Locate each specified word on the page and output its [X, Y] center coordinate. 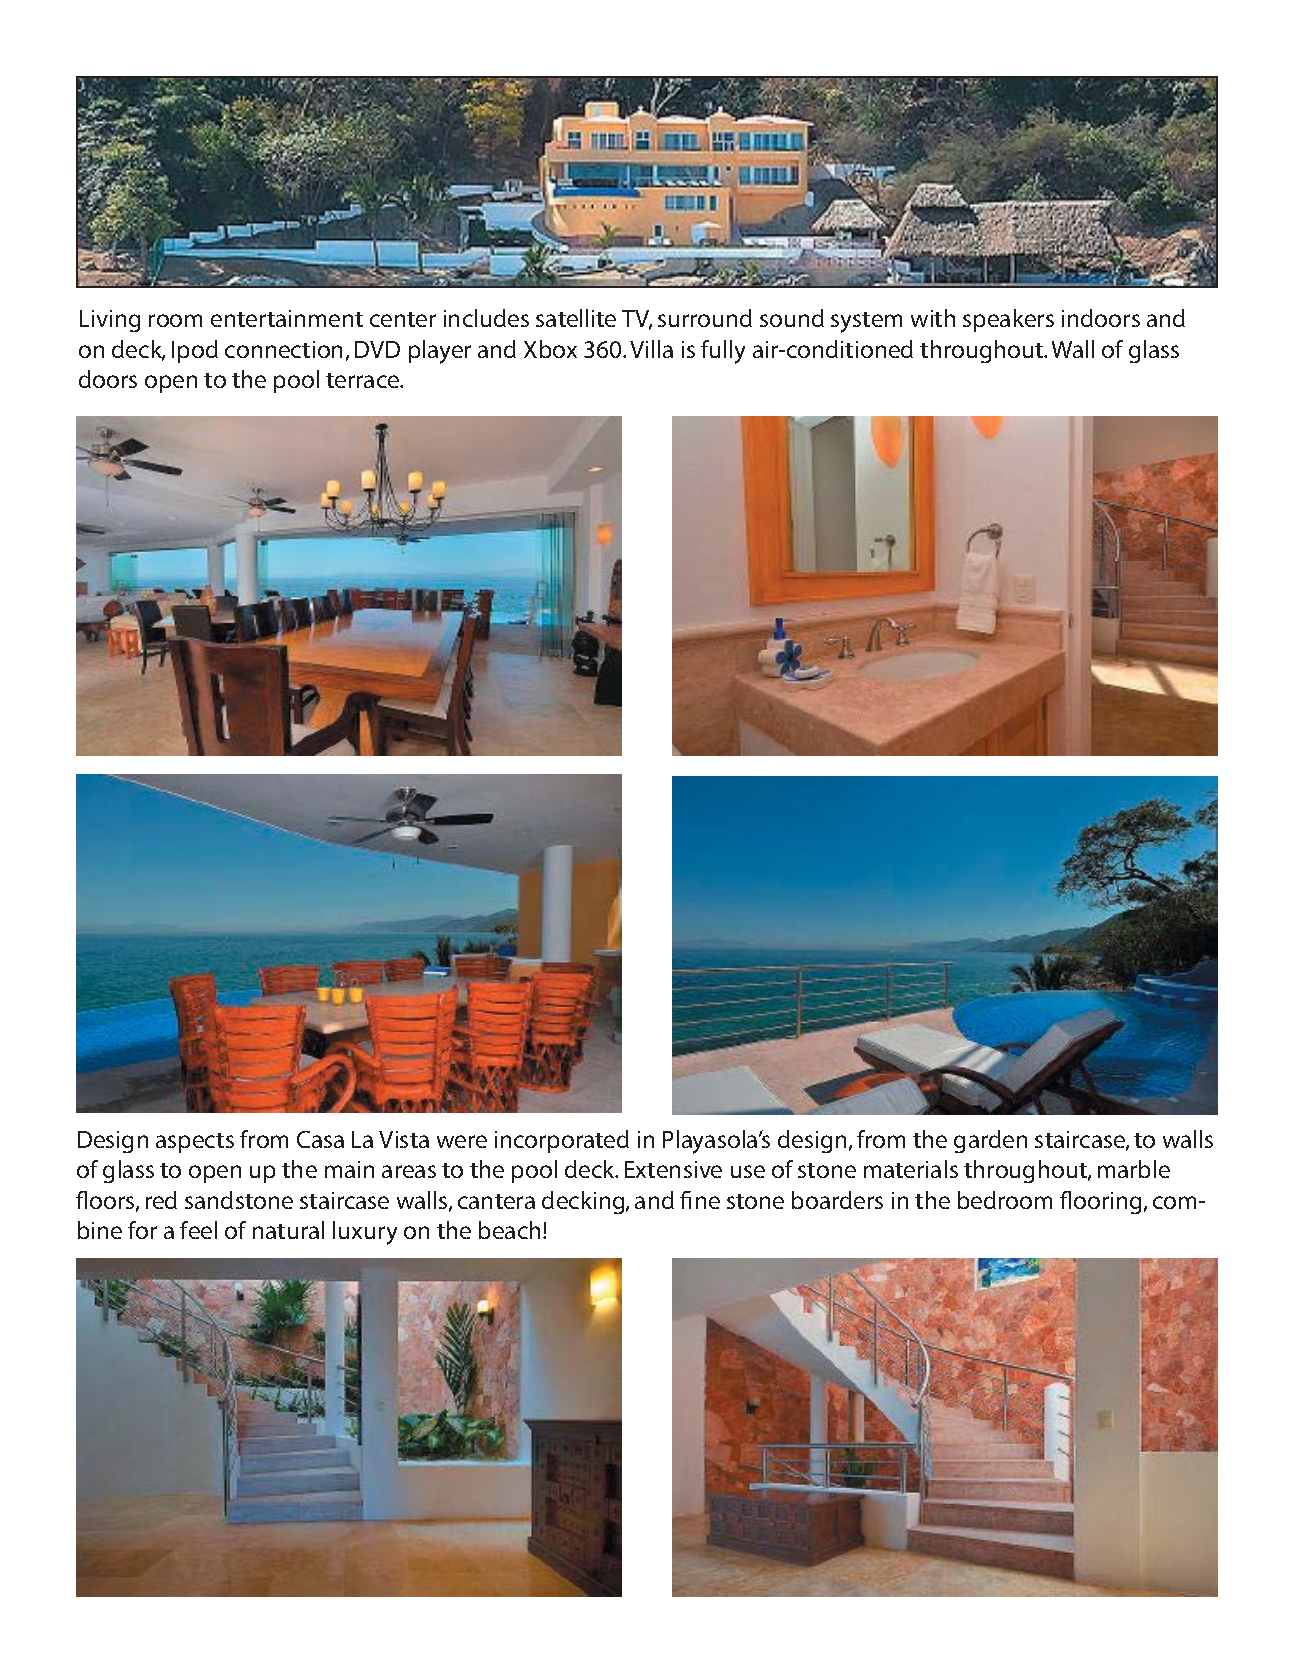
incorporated [562, 1141]
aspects [195, 1143]
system [866, 322]
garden [990, 1141]
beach [509, 1230]
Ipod [195, 351]
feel [198, 1230]
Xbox [550, 349]
